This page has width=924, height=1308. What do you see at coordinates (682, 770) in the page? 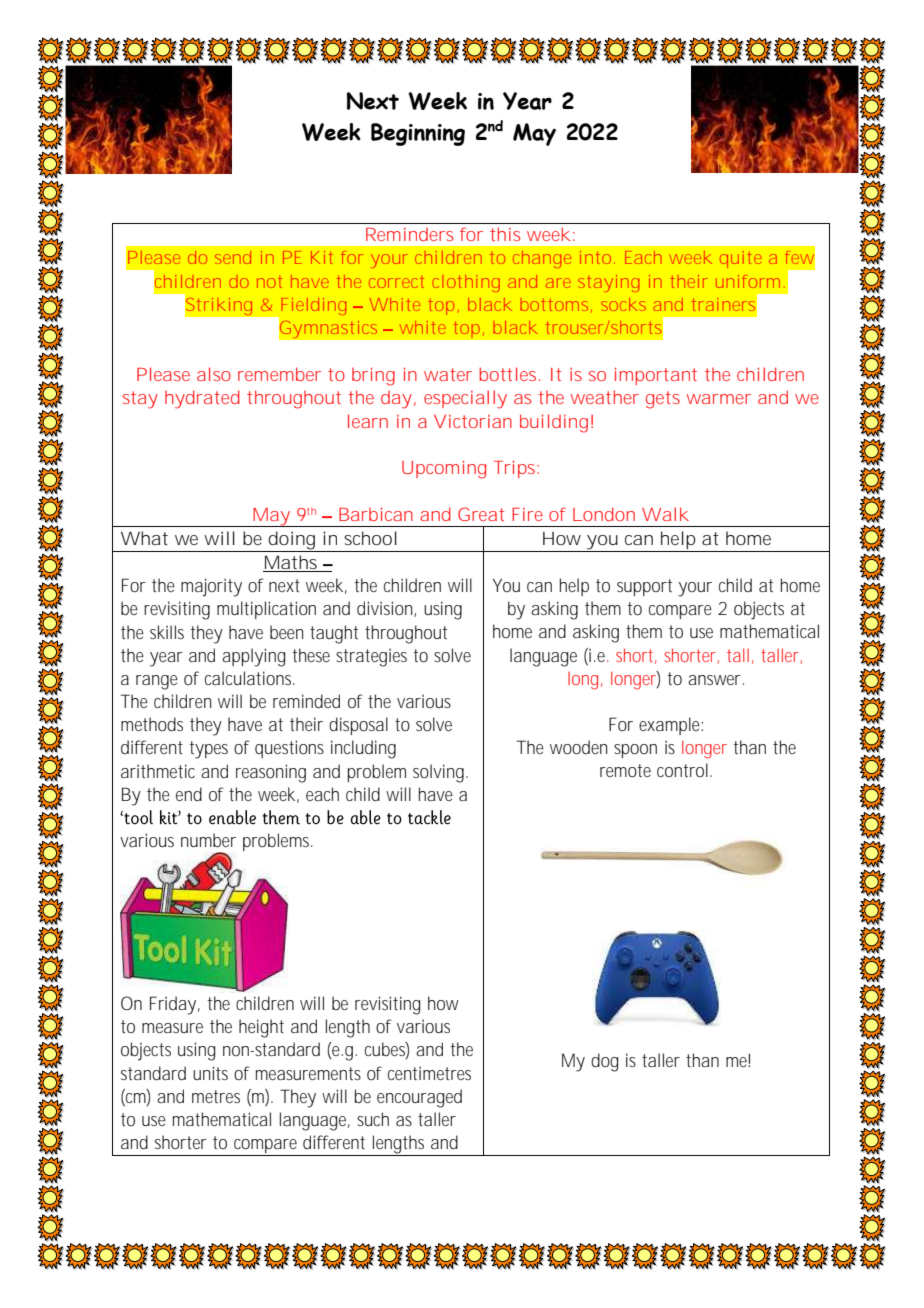
I see `control` at bounding box center [682, 770].
